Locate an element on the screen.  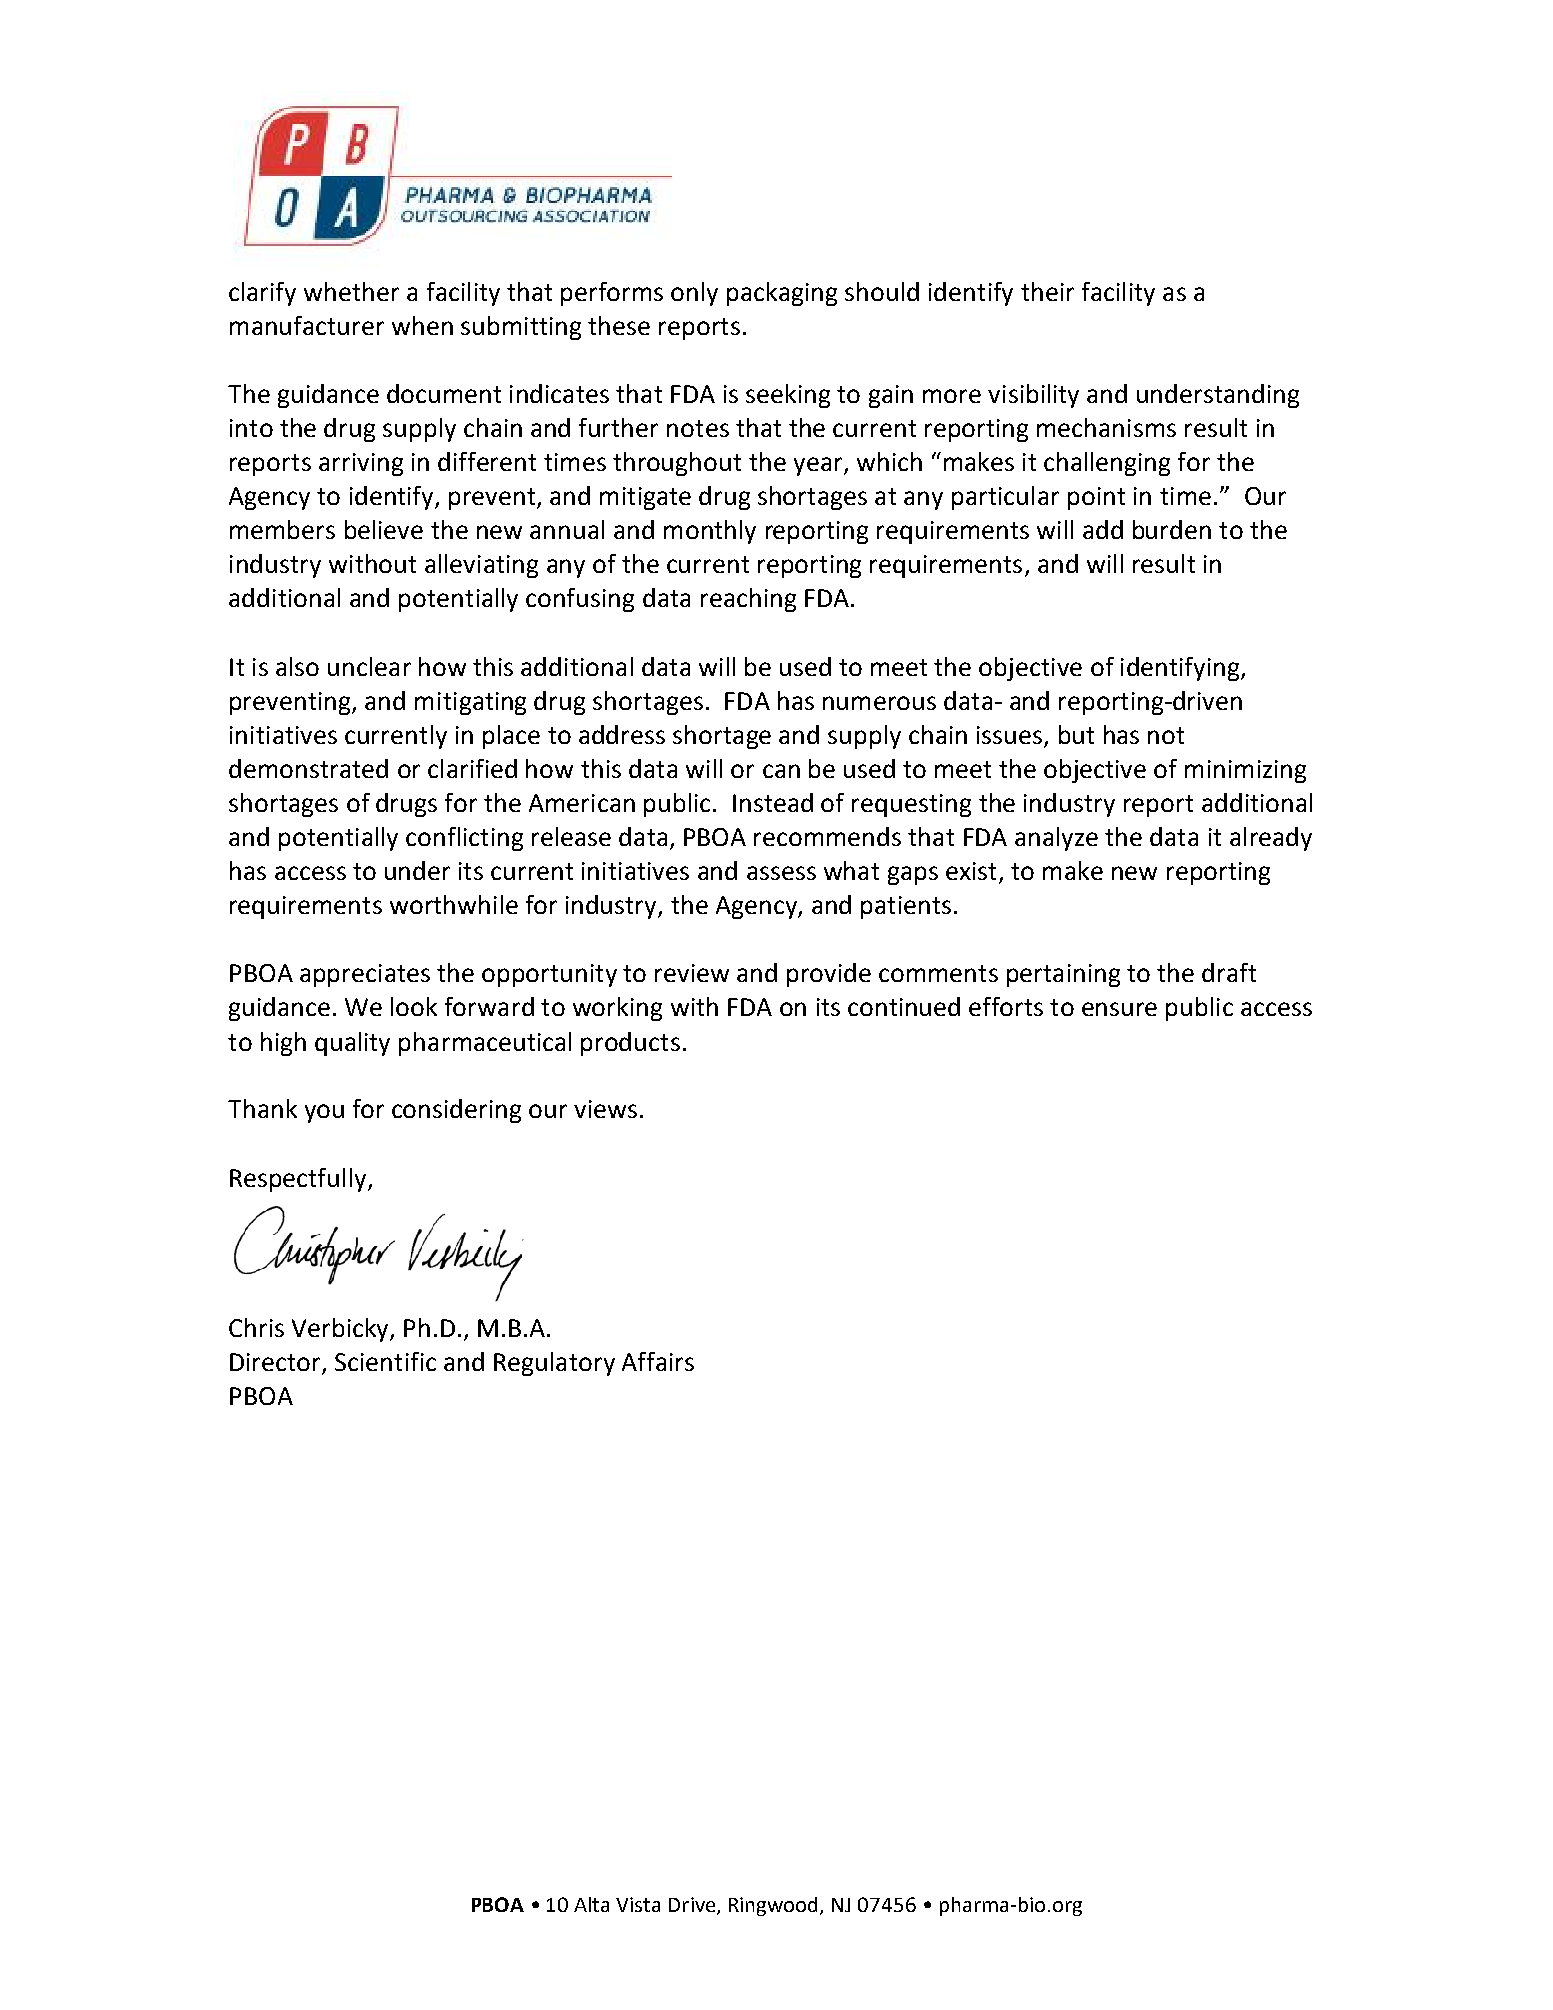
ensure is located at coordinates (1119, 1009).
